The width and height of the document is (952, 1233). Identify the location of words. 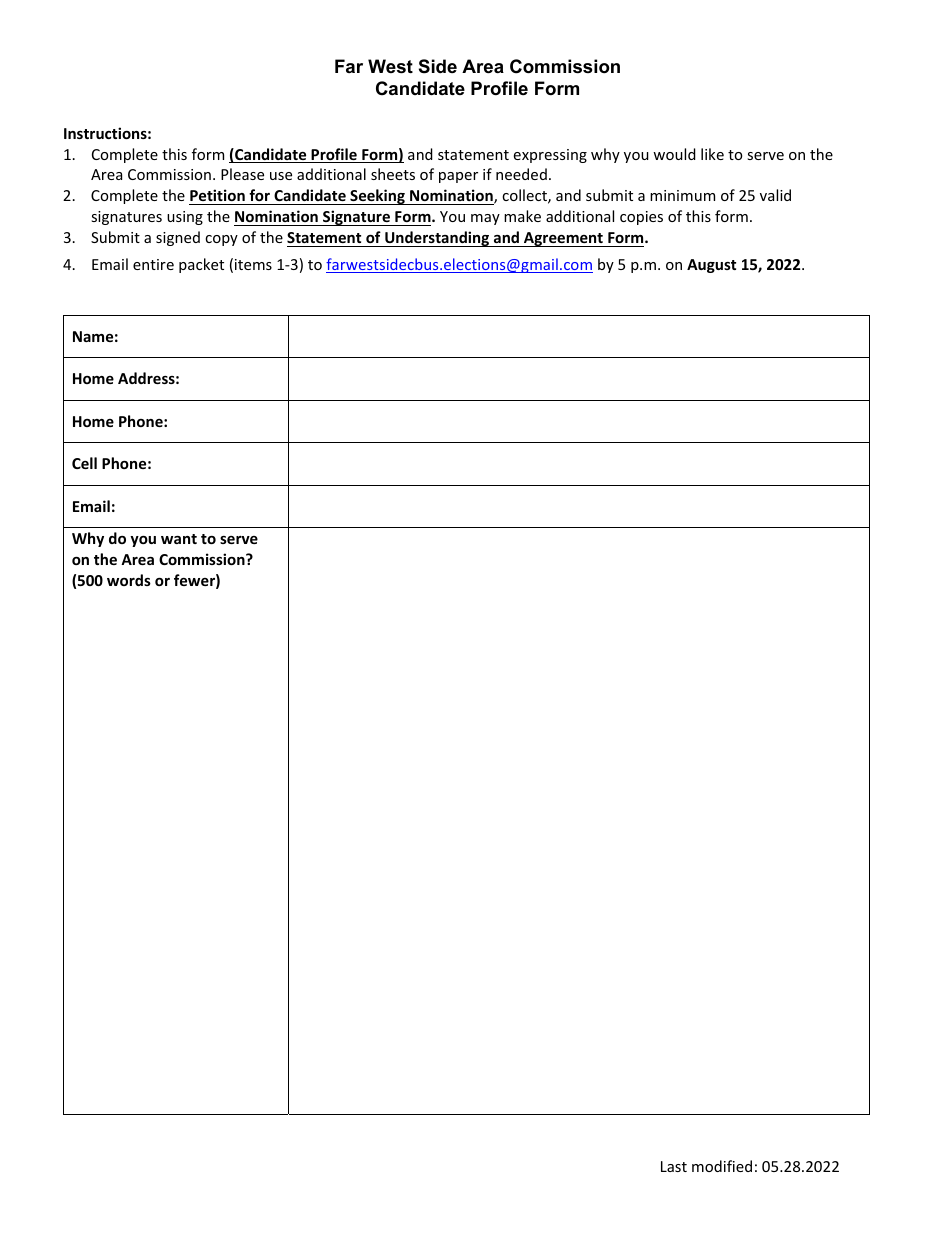
(129, 580).
